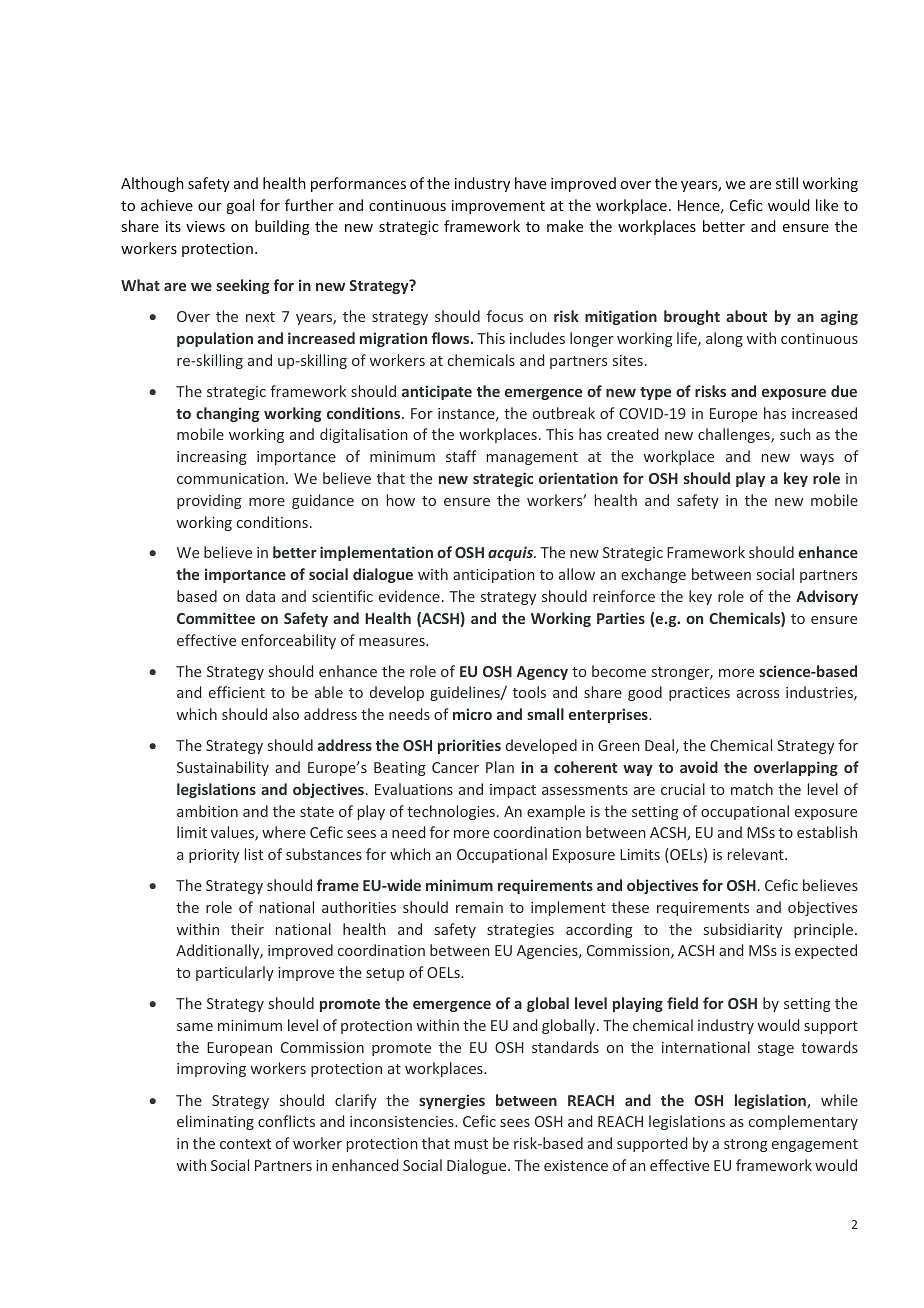 This screenshot has height=1308, width=924. Describe the element at coordinates (530, 183) in the screenshot. I see `have` at that location.
